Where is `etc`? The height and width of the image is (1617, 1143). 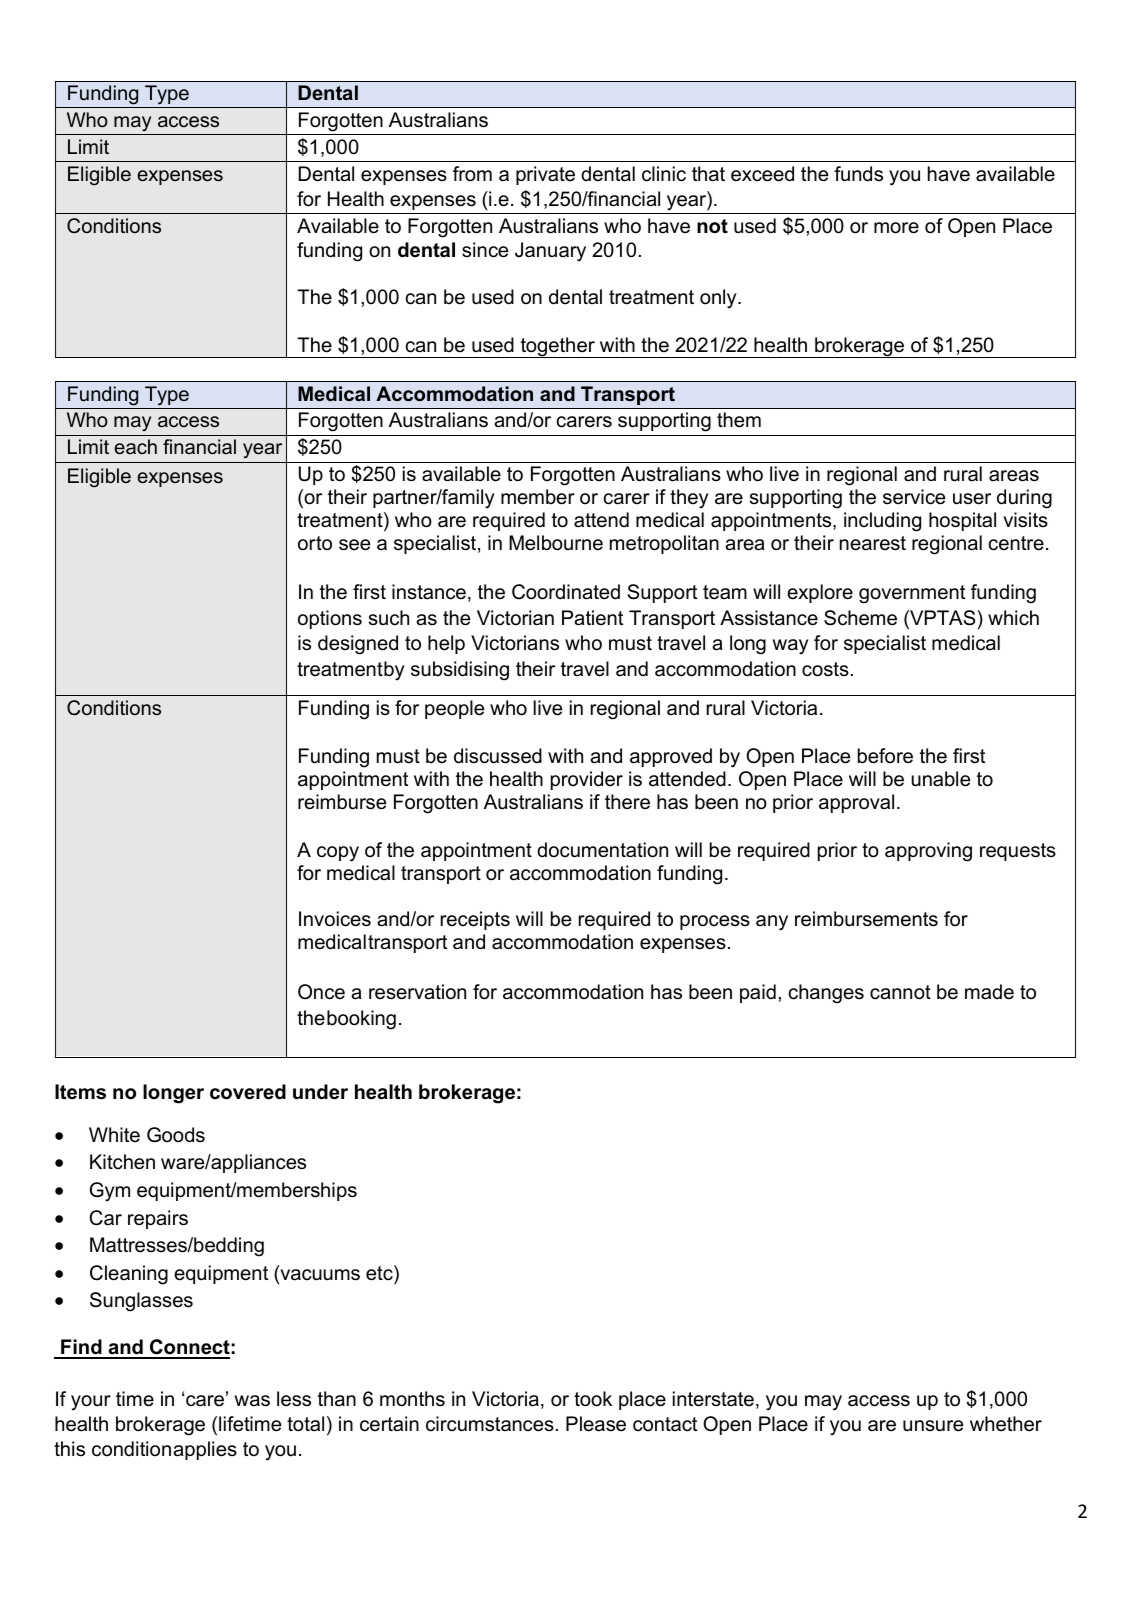 etc is located at coordinates (380, 1273).
